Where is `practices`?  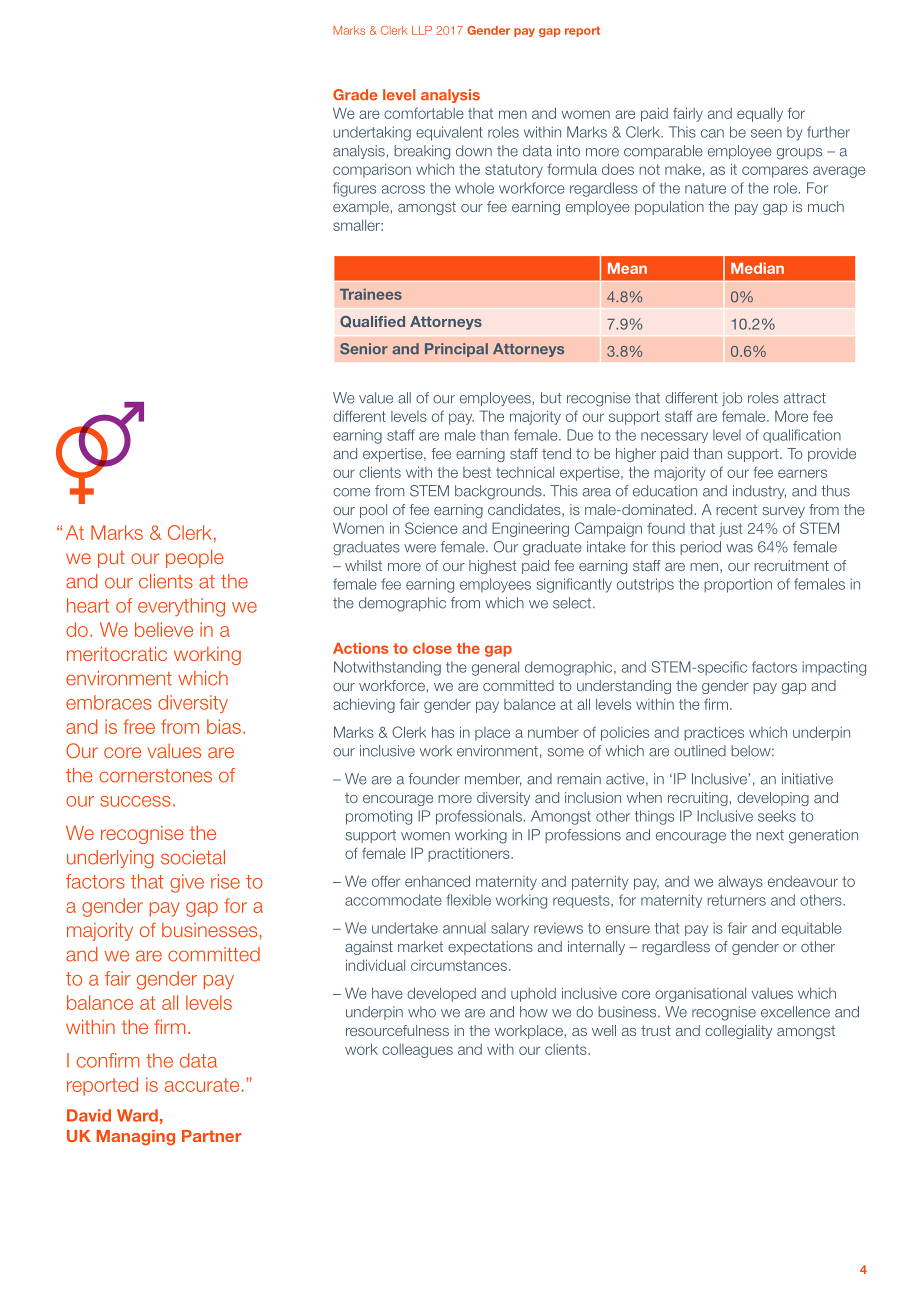
practices is located at coordinates (714, 734).
